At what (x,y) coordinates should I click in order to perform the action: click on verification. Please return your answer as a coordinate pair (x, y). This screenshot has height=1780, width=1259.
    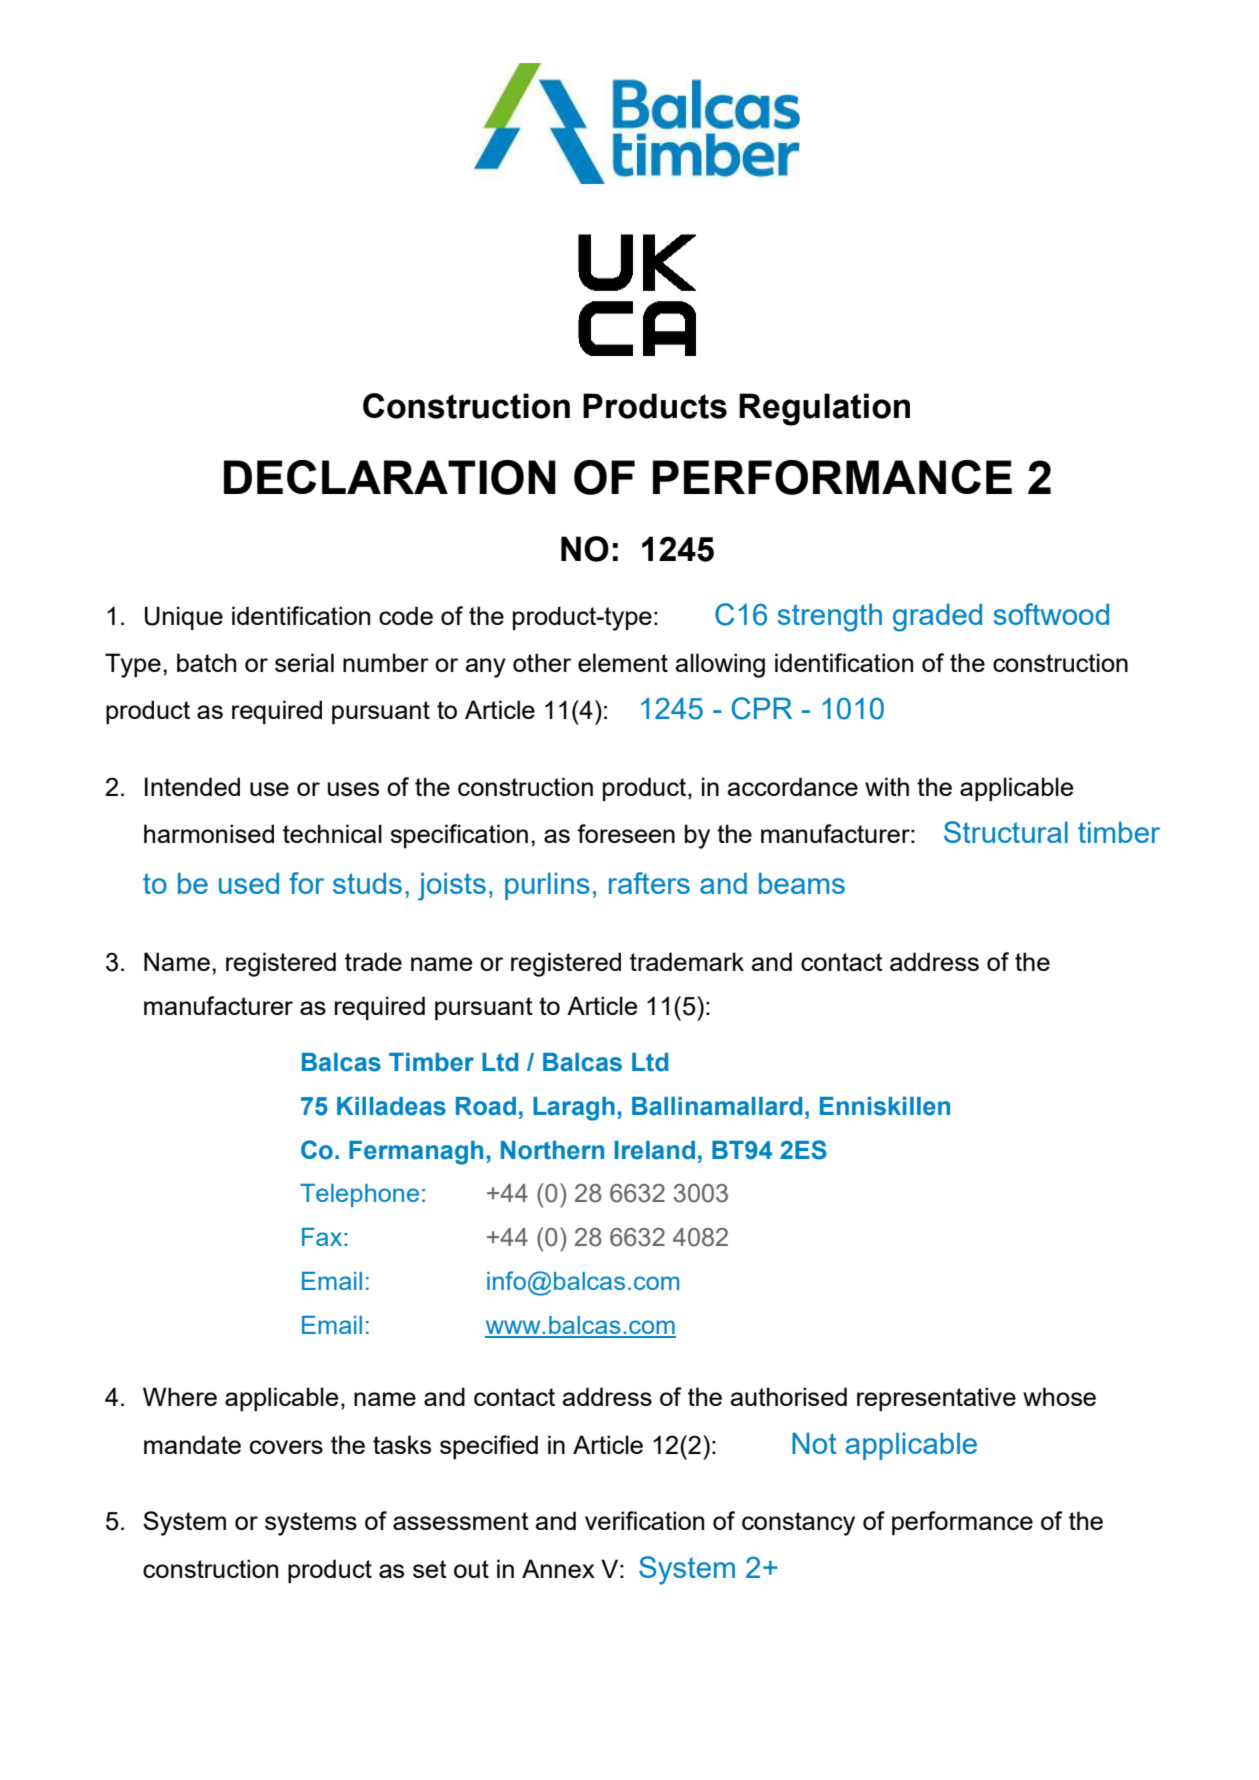
    Looking at the image, I should click on (644, 1520).
